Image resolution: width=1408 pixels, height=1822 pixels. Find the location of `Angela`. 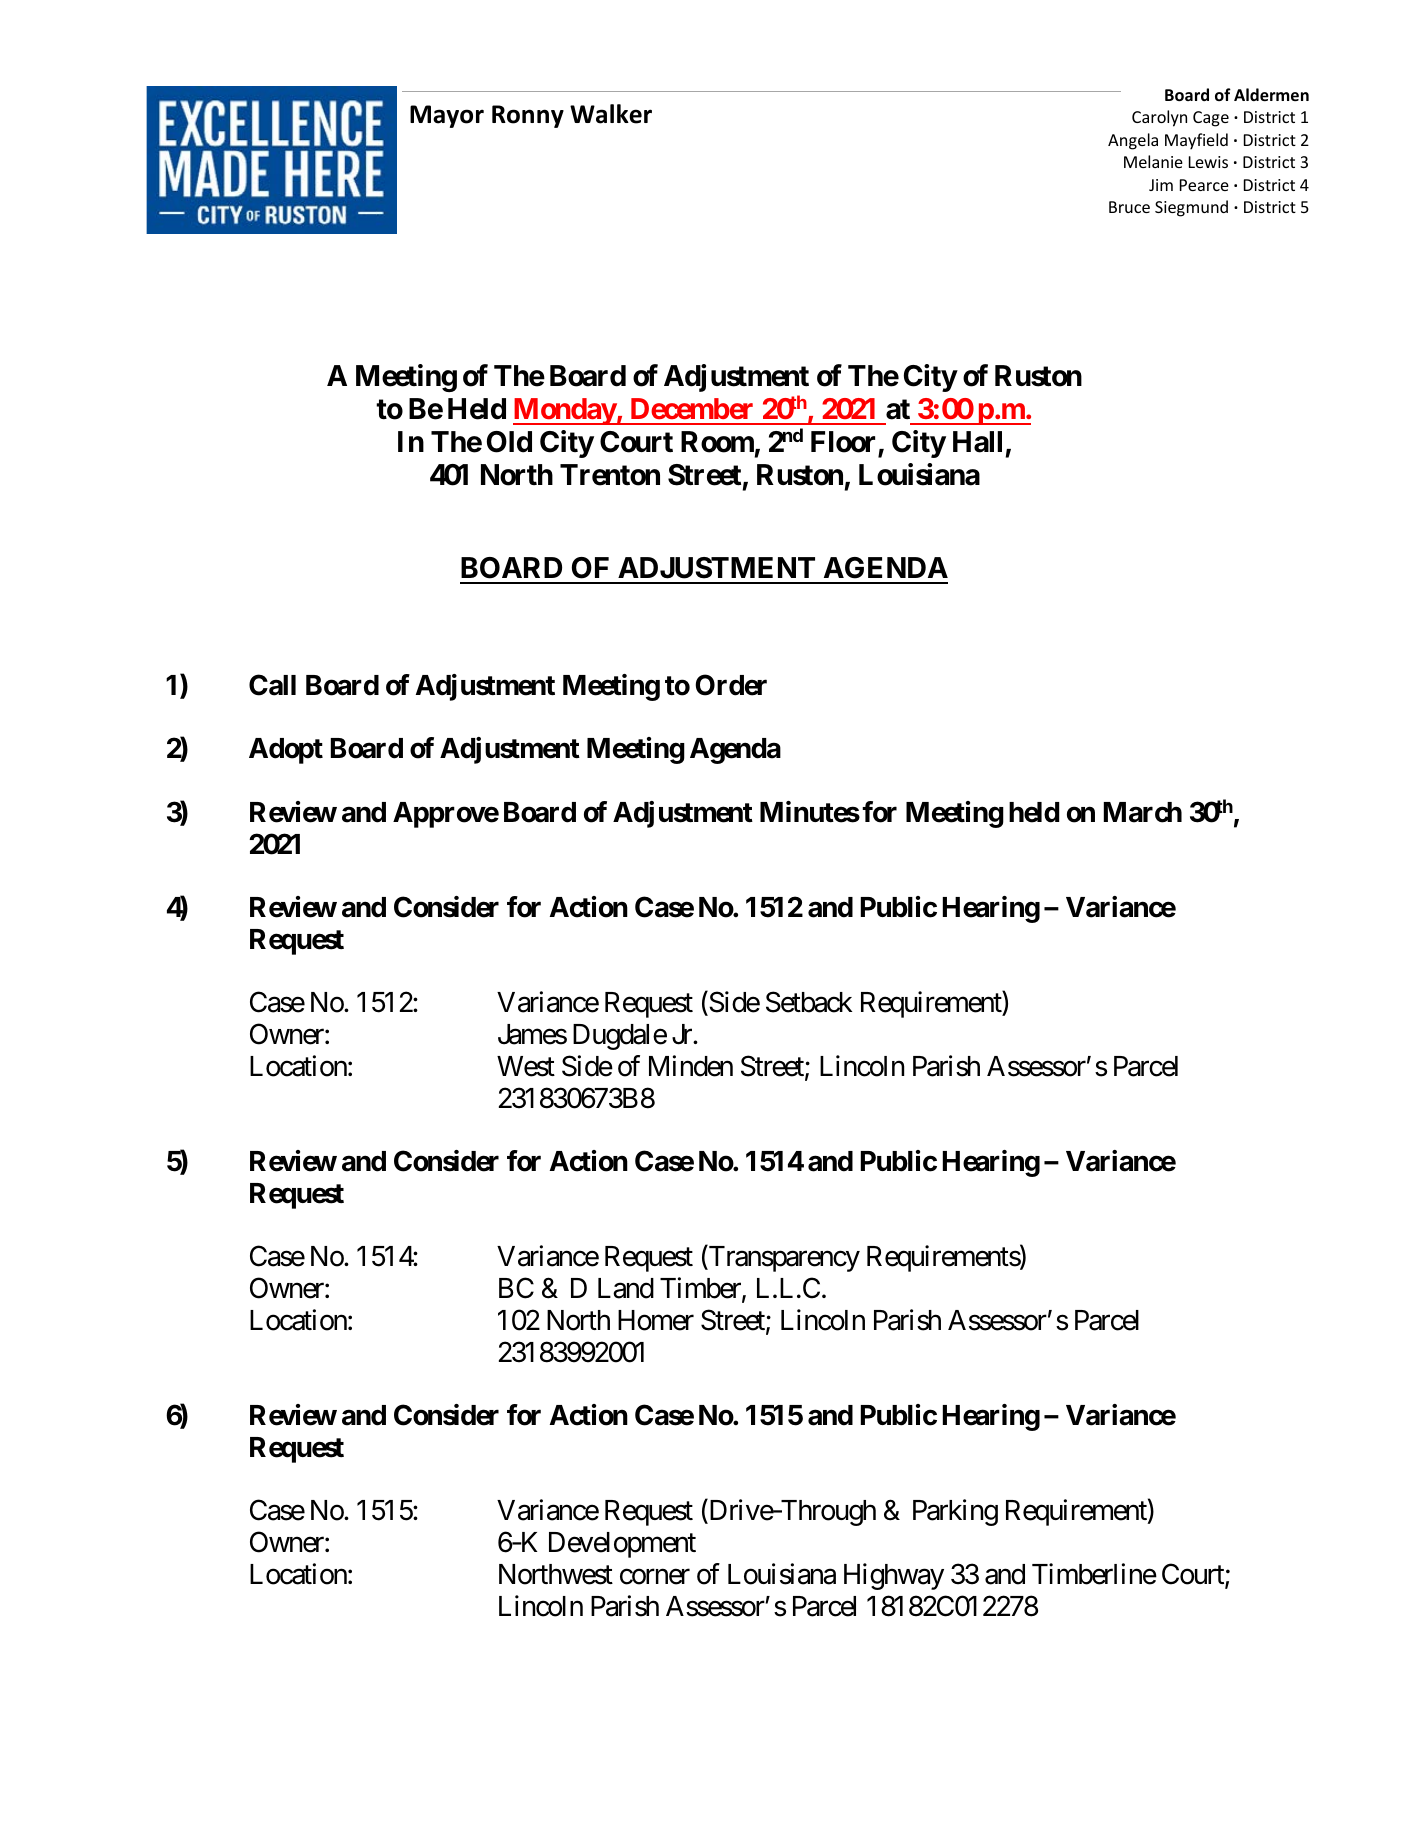

Angela is located at coordinates (1133, 141).
